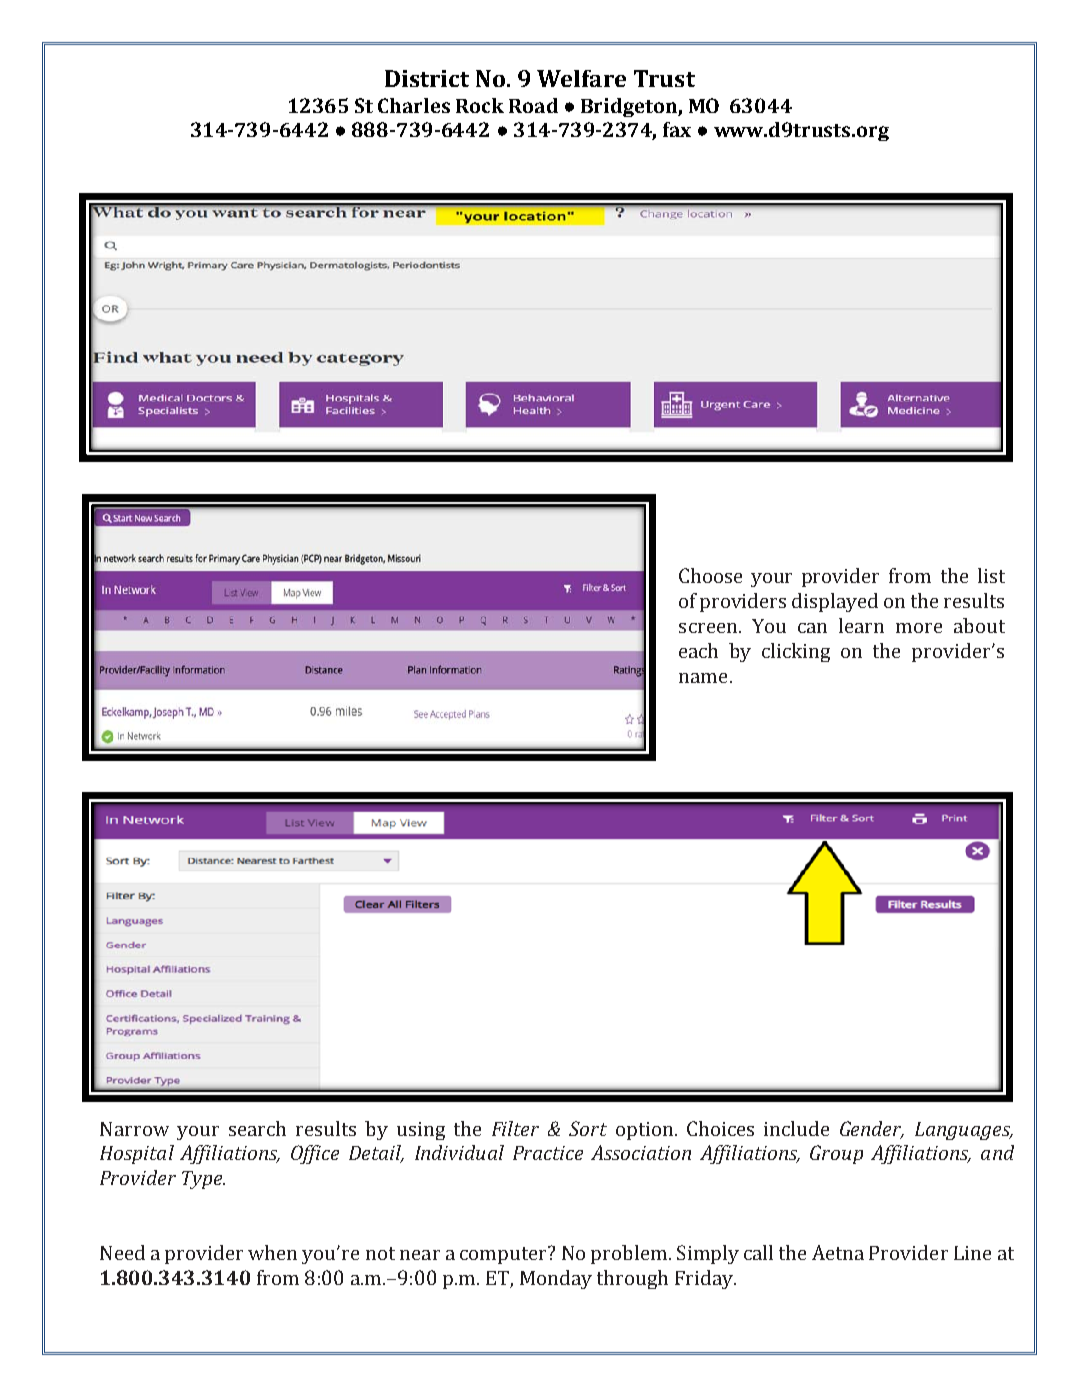  Describe the element at coordinates (414, 105) in the screenshot. I see `Charles` at that location.
